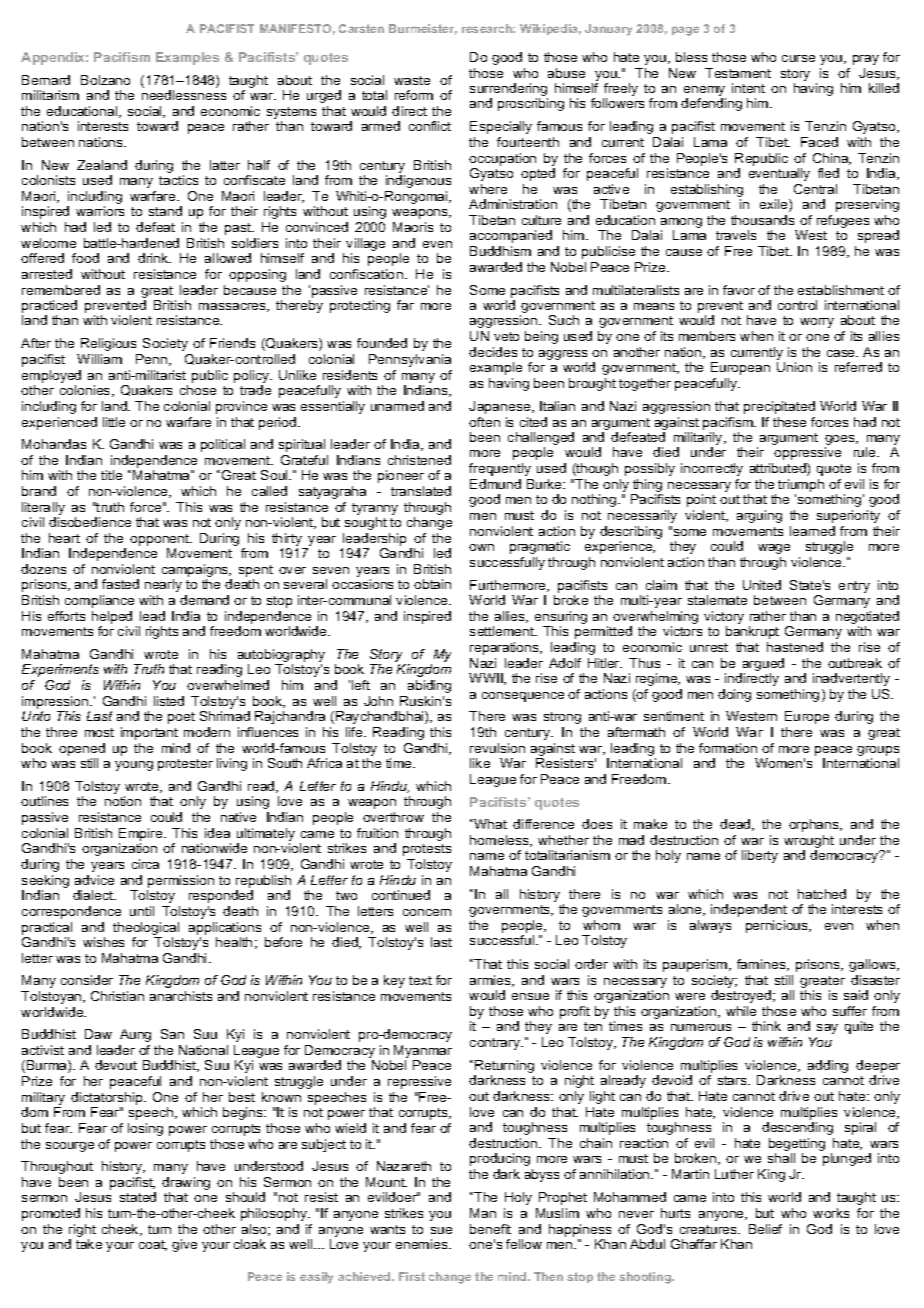 The width and height of the screenshot is (924, 1308). What do you see at coordinates (412, 80) in the screenshot?
I see `waste` at bounding box center [412, 80].
